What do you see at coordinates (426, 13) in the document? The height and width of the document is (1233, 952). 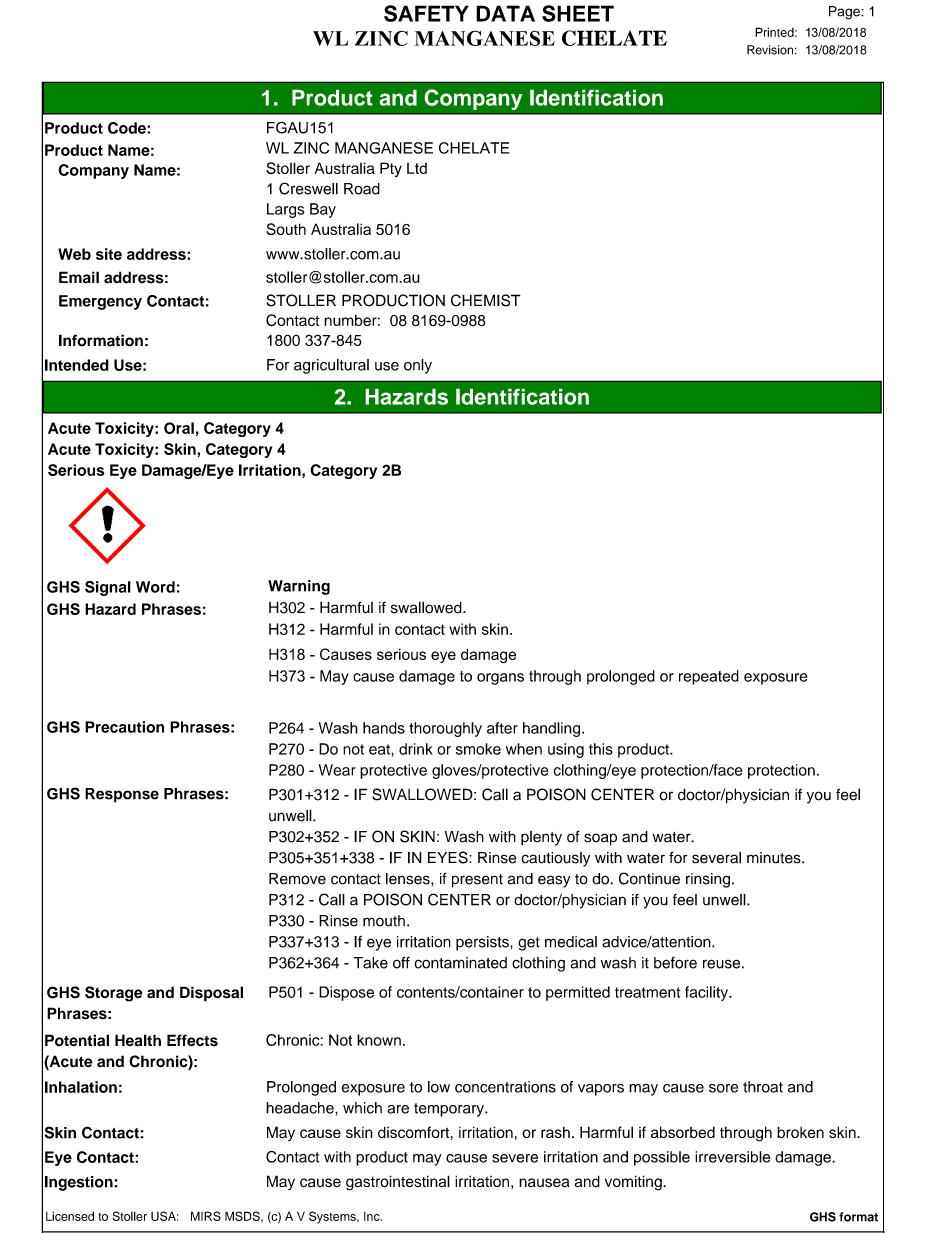 I see `SAFETY` at bounding box center [426, 13].
